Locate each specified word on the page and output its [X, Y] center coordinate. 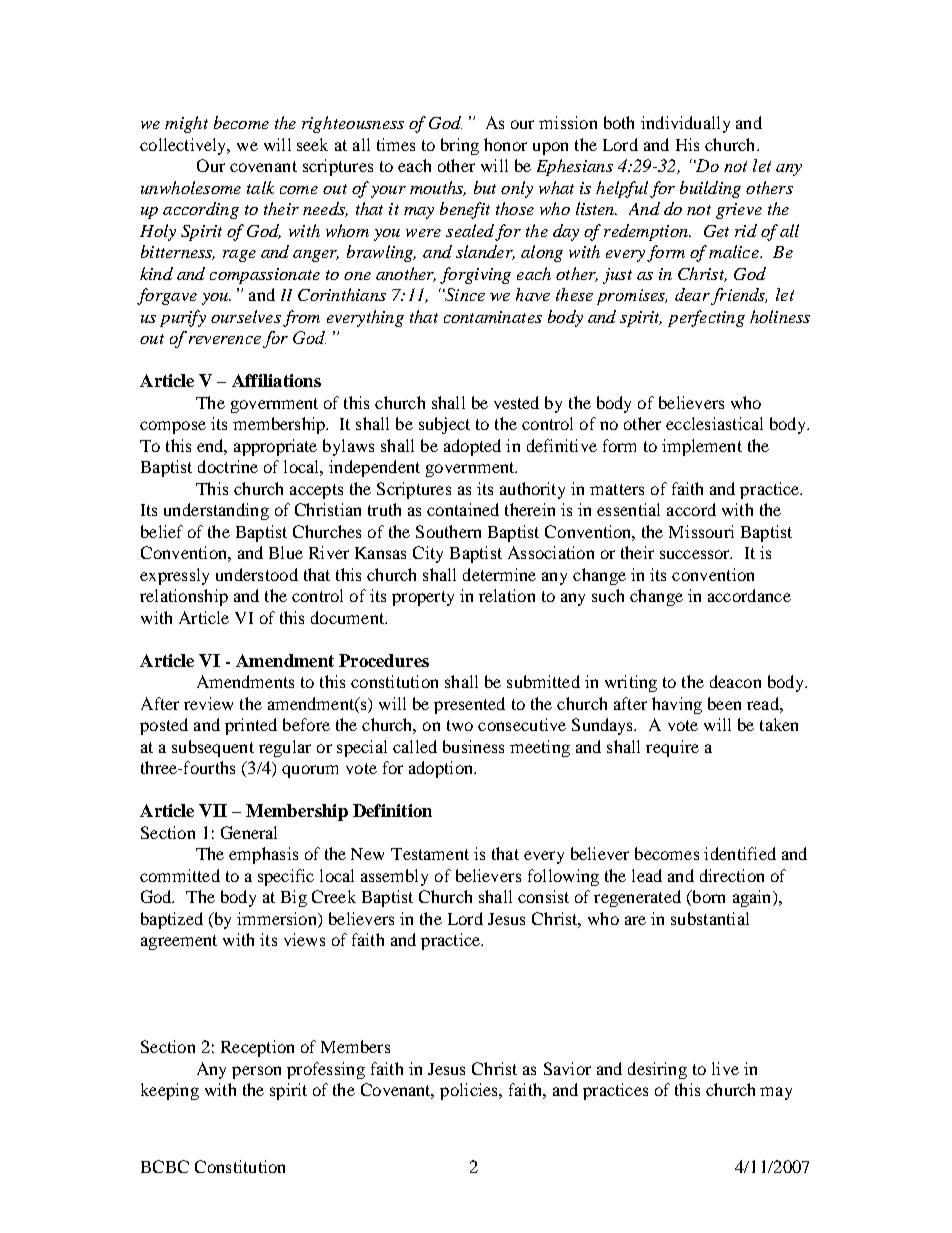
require [672, 748]
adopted [472, 447]
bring [460, 146]
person [256, 1072]
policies [470, 1091]
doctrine [228, 466]
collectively [184, 146]
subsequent [213, 748]
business [473, 746]
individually [685, 124]
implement [702, 447]
